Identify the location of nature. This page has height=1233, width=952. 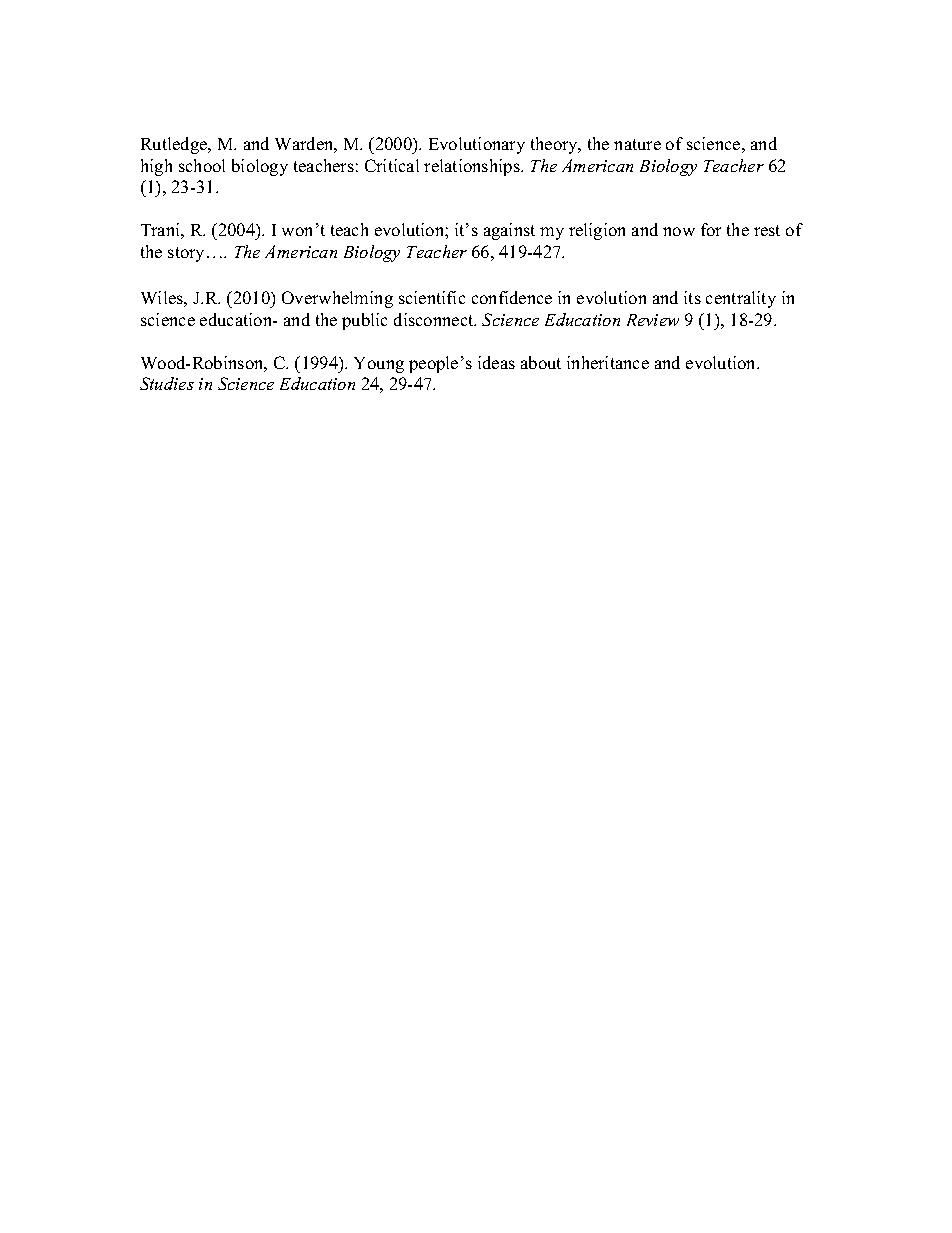
(637, 144).
